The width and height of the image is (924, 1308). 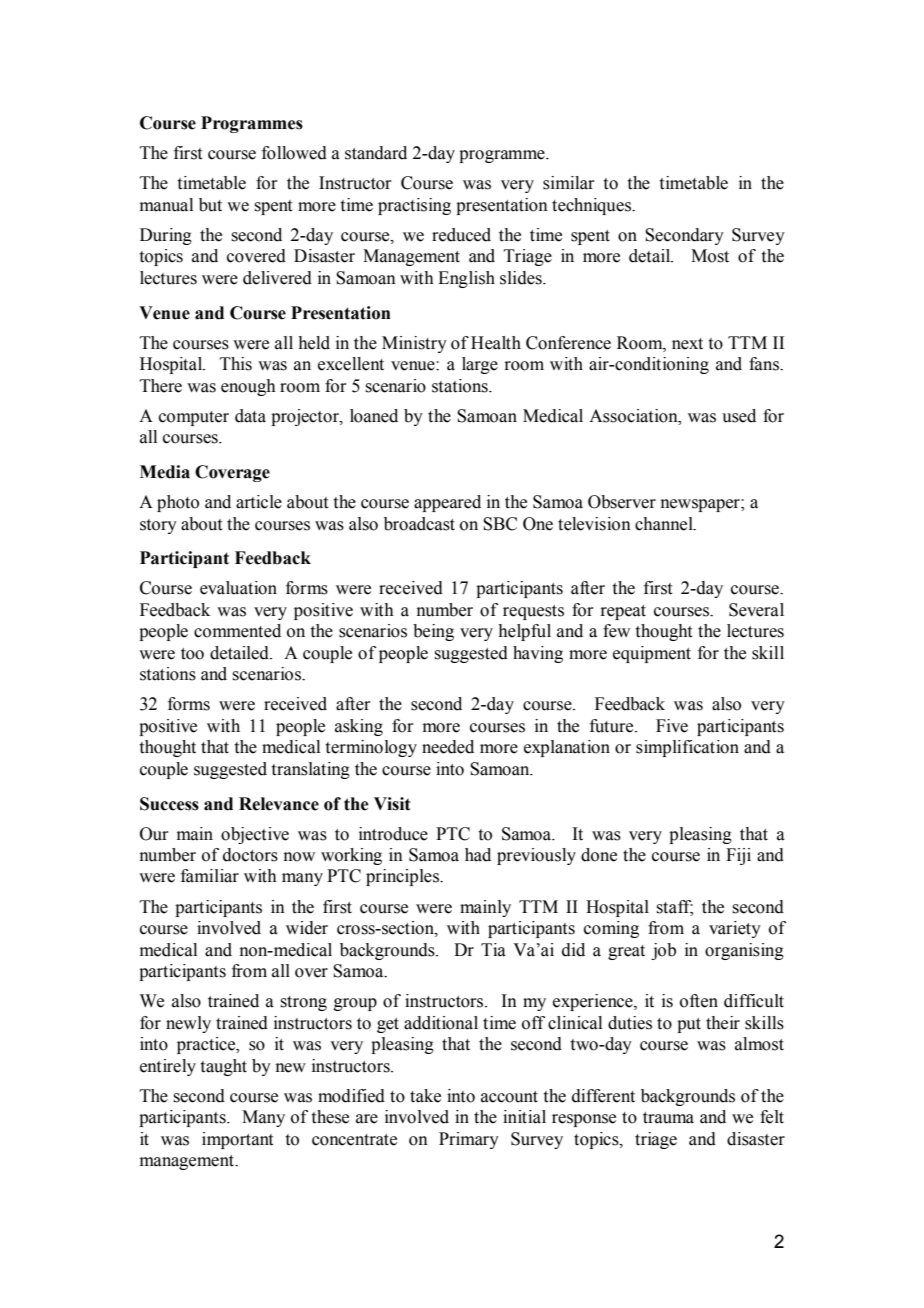 I want to click on familiar, so click(x=210, y=876).
